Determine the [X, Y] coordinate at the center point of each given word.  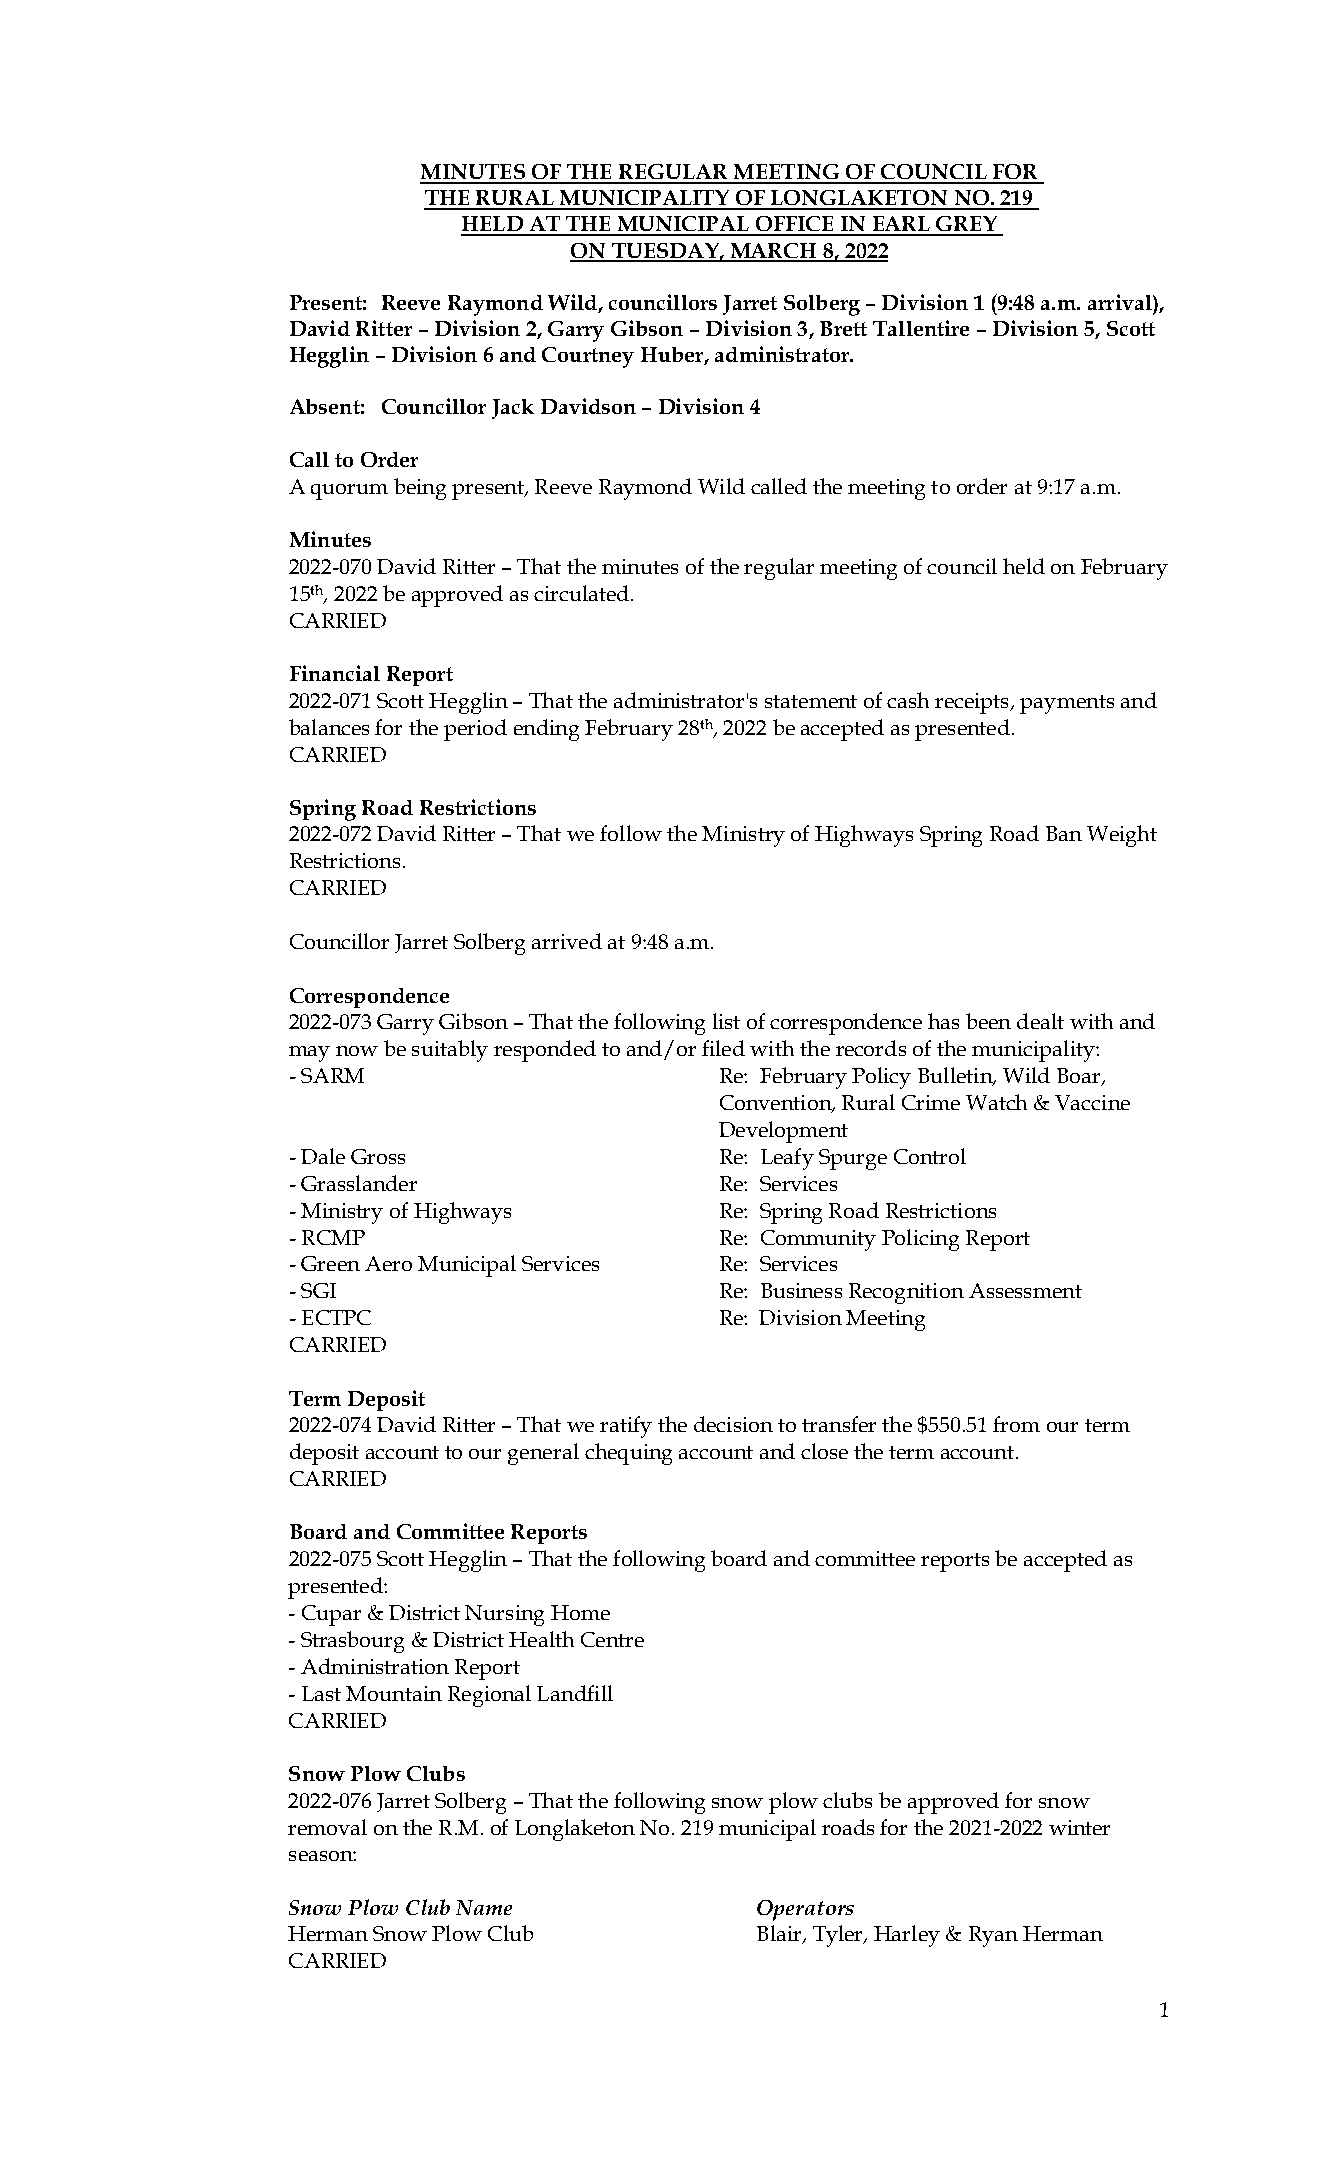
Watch [996, 1102]
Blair [780, 1934]
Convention [777, 1104]
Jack [513, 409]
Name [484, 1907]
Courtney [588, 357]
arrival [1121, 302]
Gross [378, 1156]
